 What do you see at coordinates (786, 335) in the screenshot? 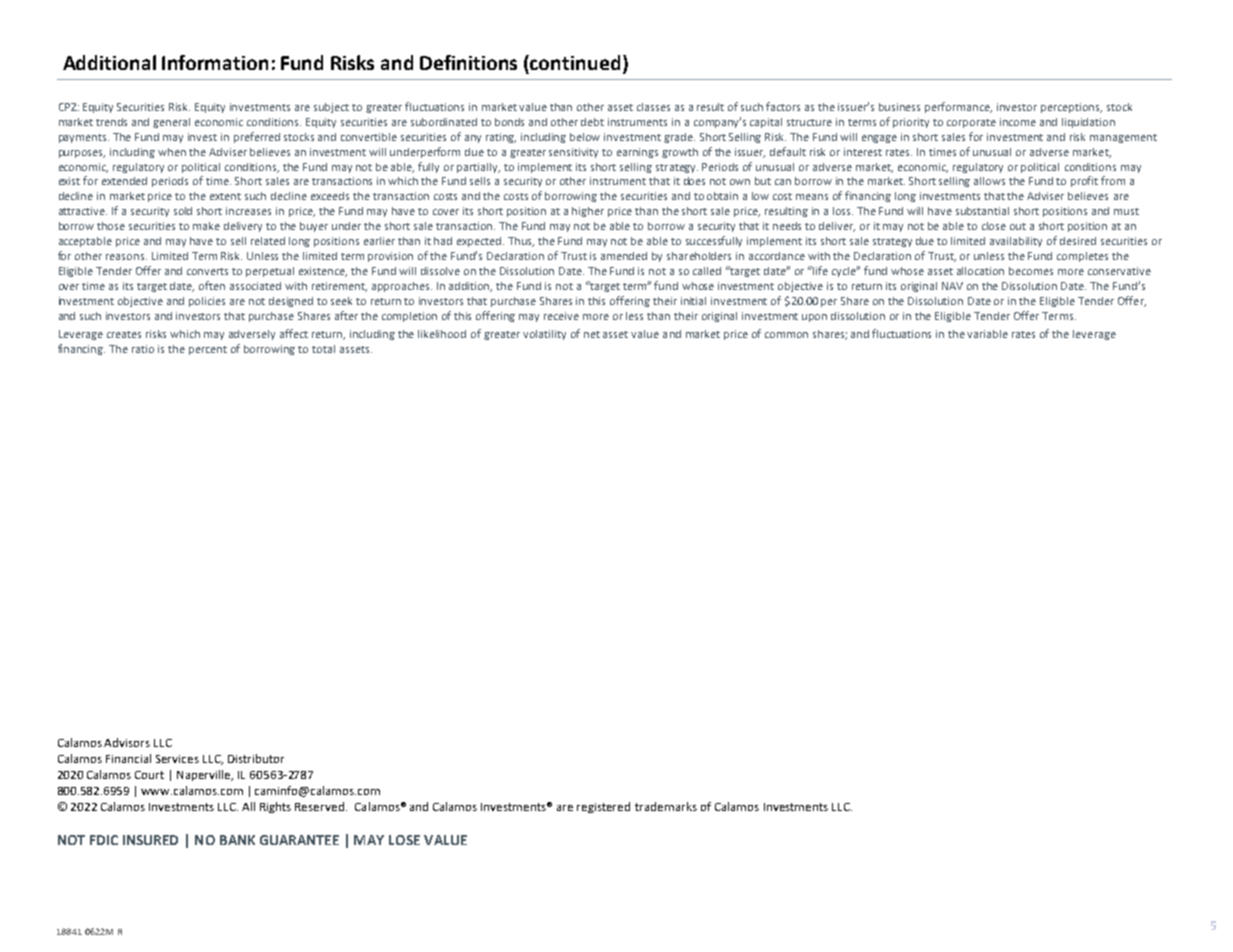
I see `common` at bounding box center [786, 335].
